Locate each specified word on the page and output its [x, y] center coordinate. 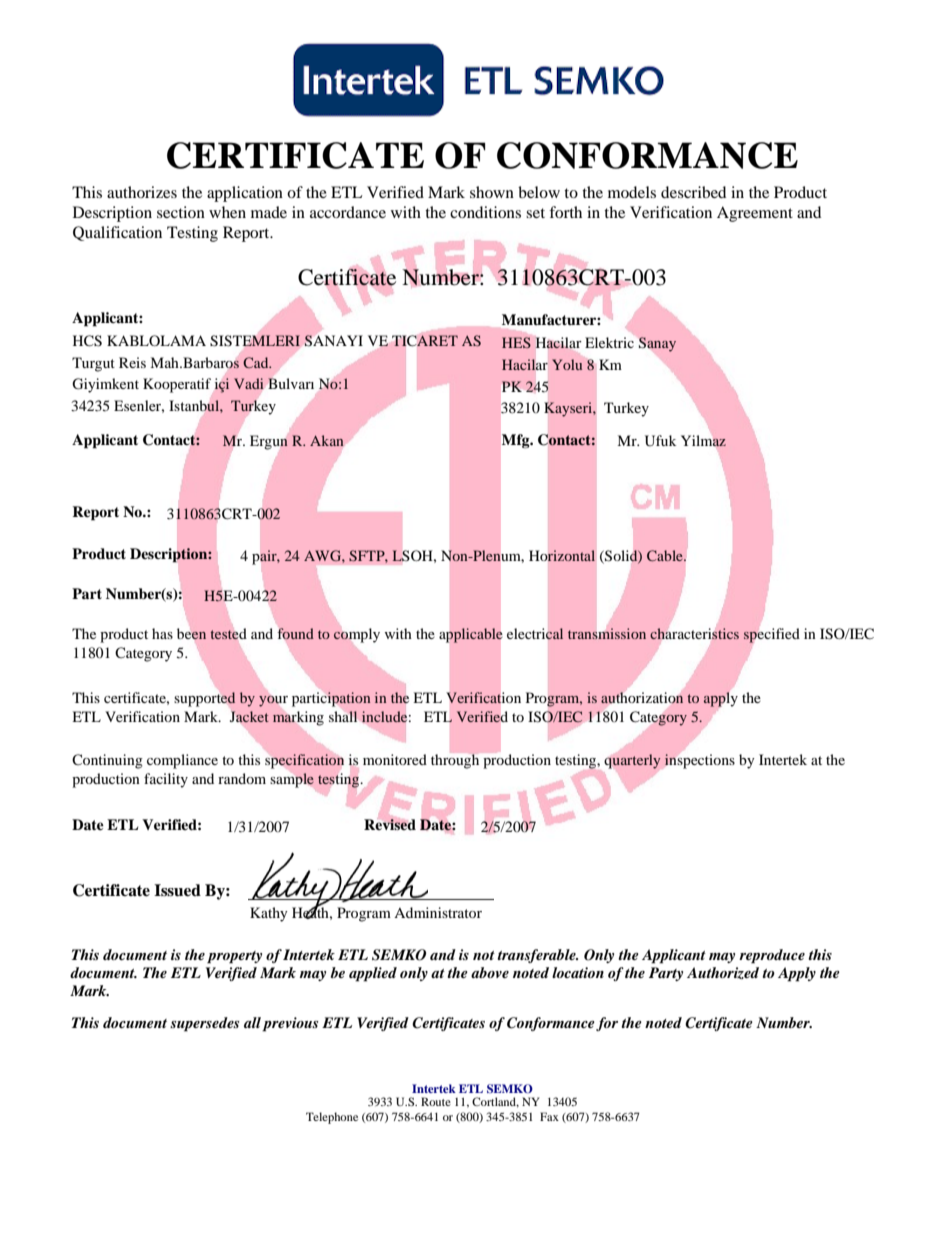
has [162, 633]
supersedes [205, 1024]
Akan [326, 440]
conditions [485, 212]
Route [436, 1101]
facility [166, 780]
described [693, 192]
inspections [699, 761]
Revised [390, 824]
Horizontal [562, 555]
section [181, 212]
